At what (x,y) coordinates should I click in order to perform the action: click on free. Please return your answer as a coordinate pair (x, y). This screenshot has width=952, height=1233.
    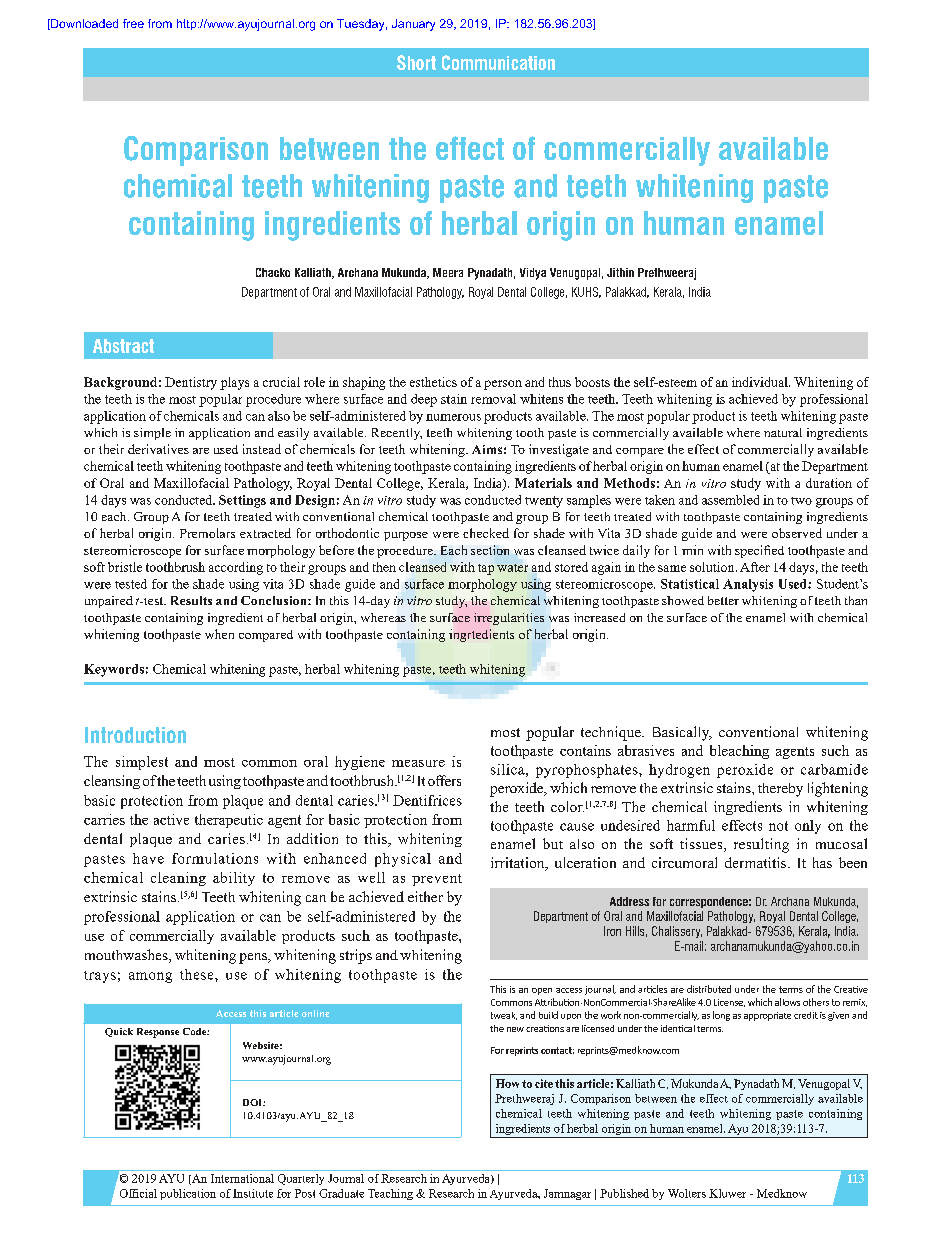
    Looking at the image, I should click on (133, 23).
